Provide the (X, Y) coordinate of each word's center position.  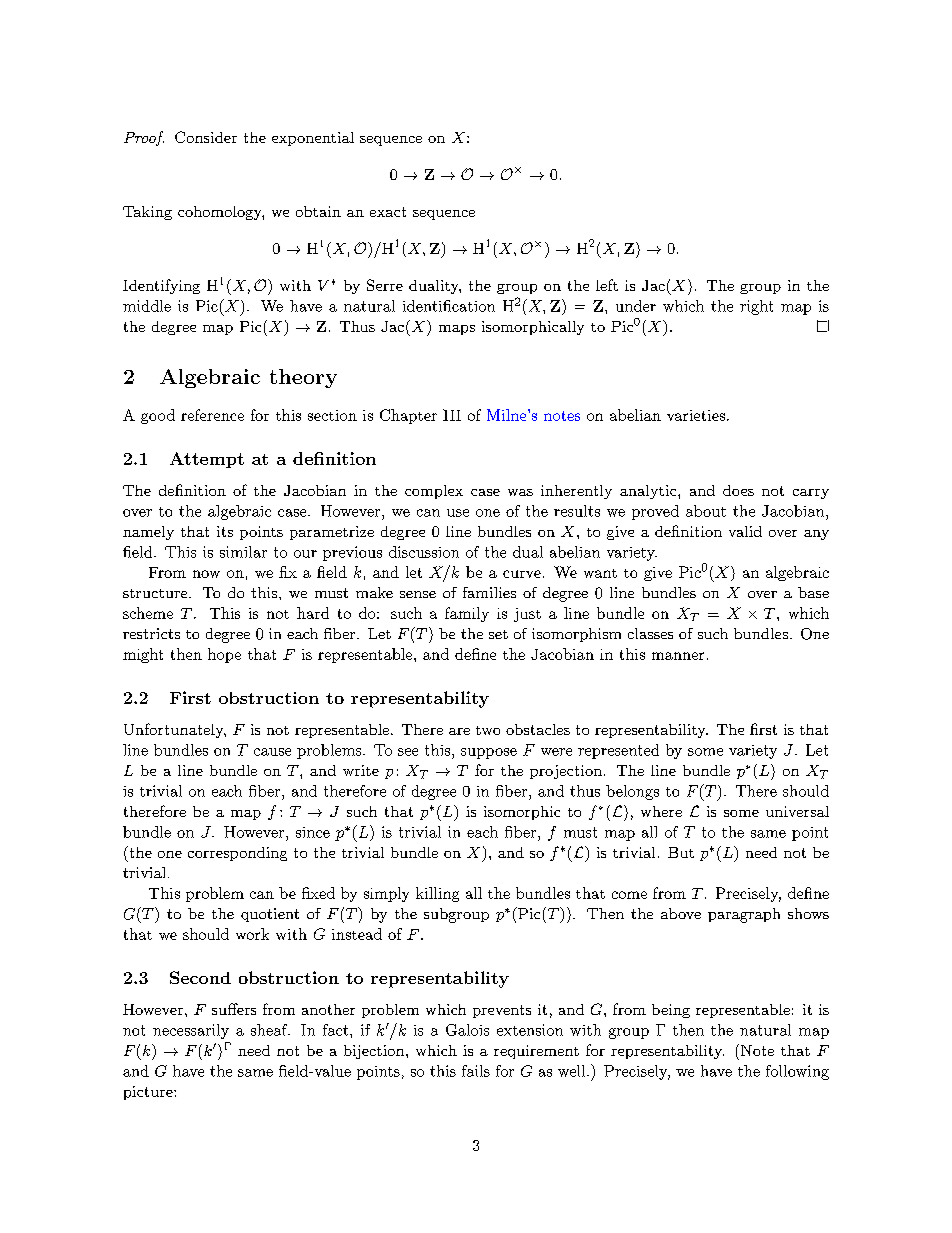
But (681, 852)
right (756, 307)
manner (678, 656)
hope (224, 655)
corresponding (237, 854)
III (452, 415)
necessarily (191, 1031)
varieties (697, 415)
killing (437, 894)
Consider (206, 137)
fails (476, 1071)
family (467, 614)
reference (212, 415)
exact (388, 212)
